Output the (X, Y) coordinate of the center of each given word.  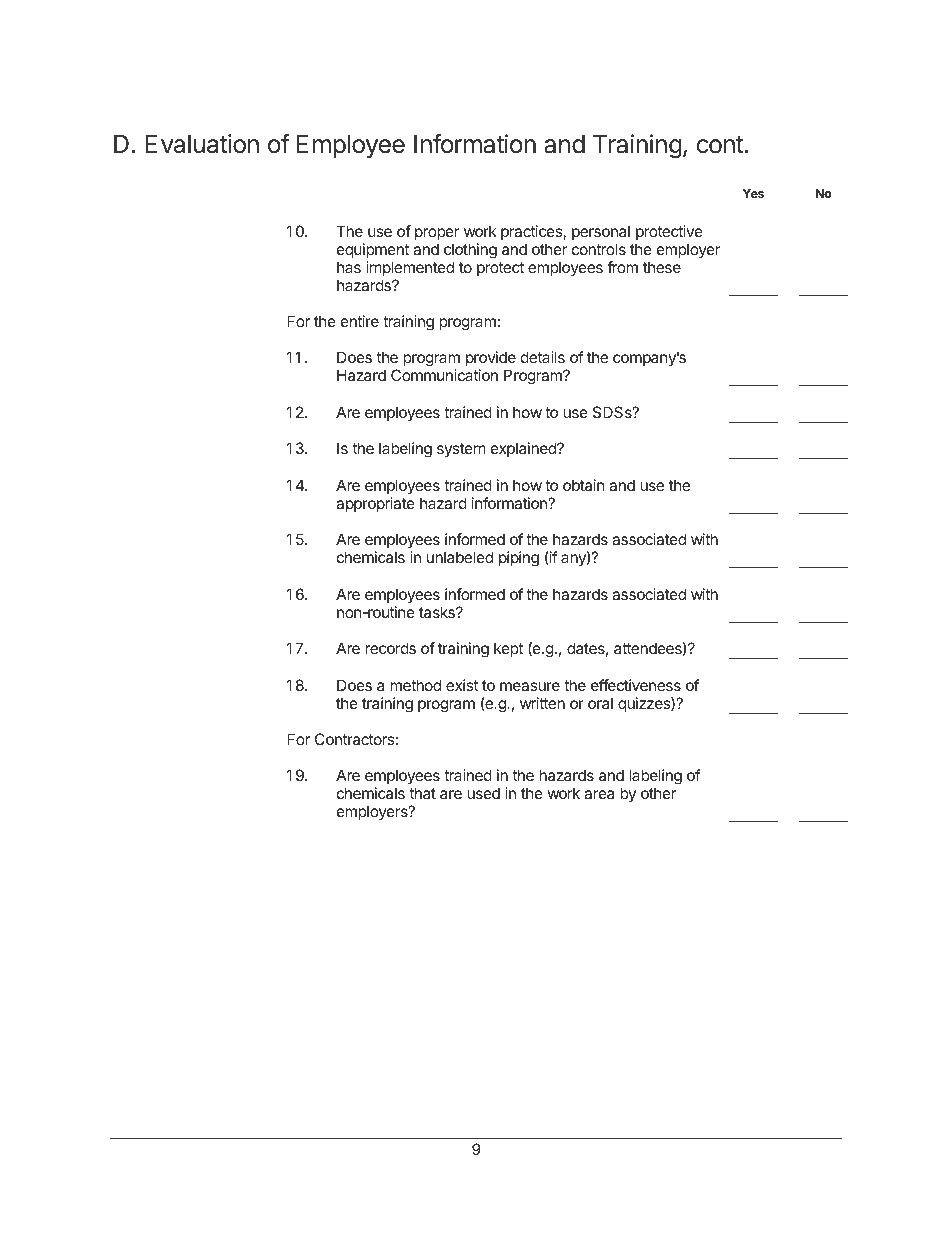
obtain (584, 485)
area (599, 794)
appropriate (375, 504)
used (483, 793)
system (461, 450)
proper (437, 234)
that (422, 793)
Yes (753, 193)
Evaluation (202, 144)
